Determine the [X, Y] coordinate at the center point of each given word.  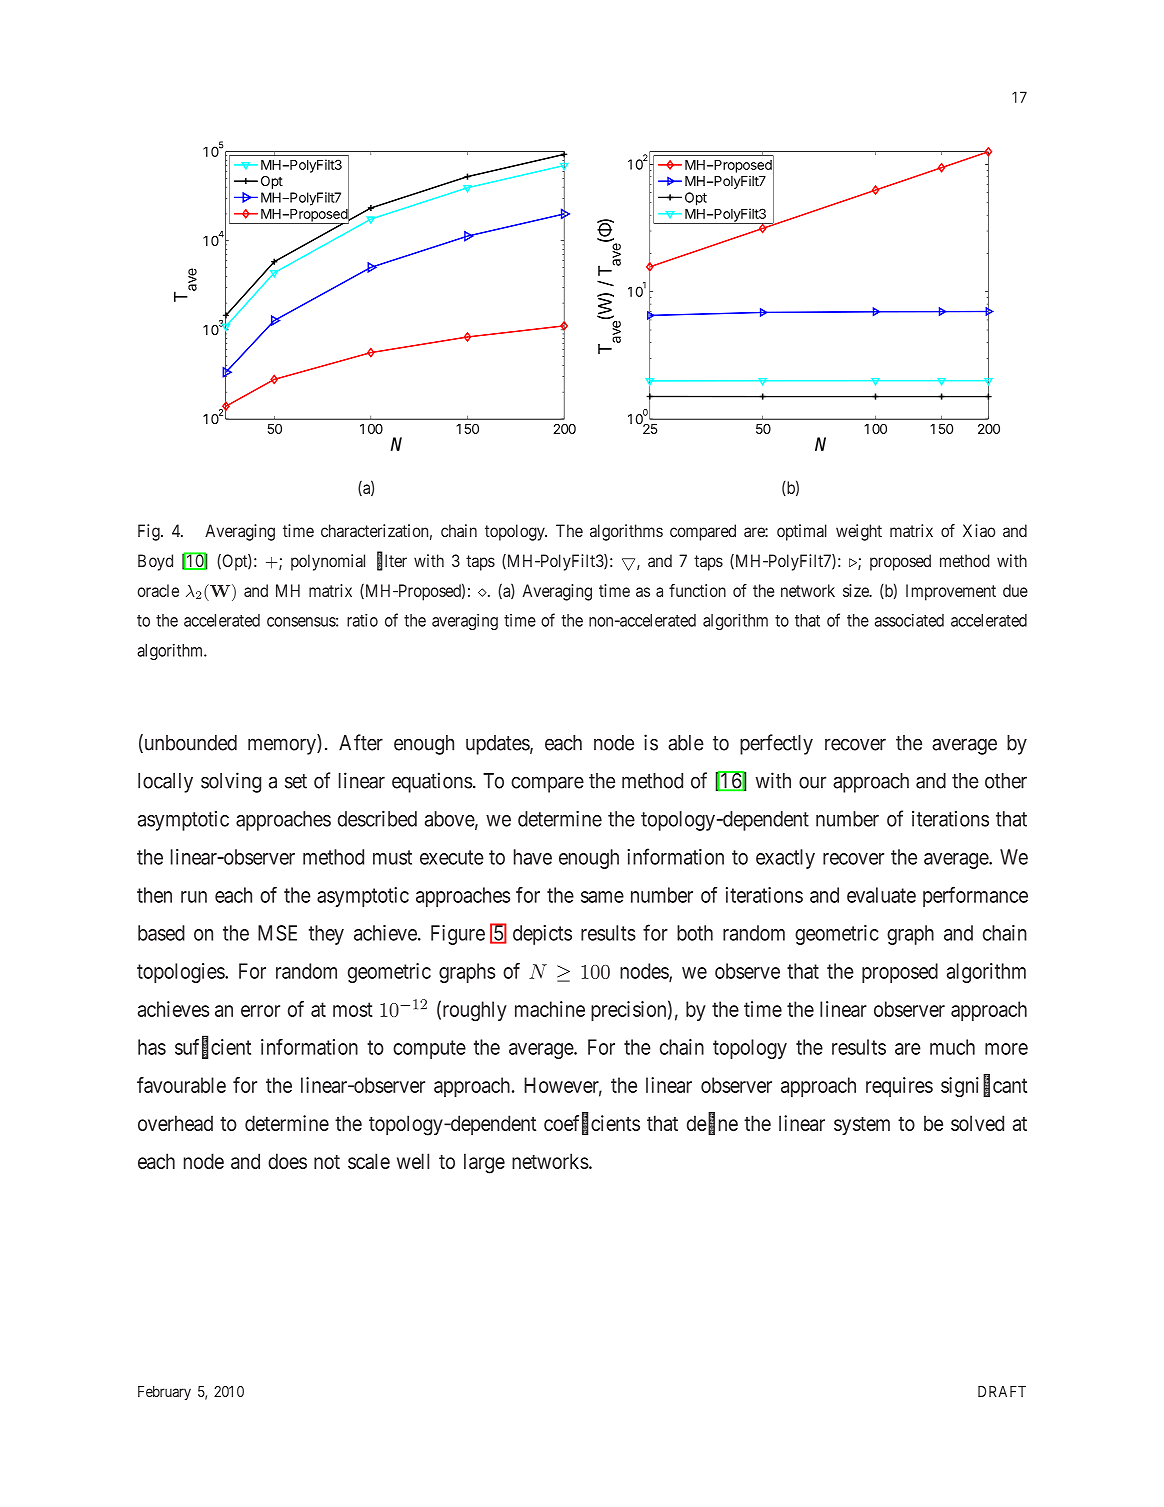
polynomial [328, 562]
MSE [277, 933]
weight [859, 532]
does [287, 1161]
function [697, 590]
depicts [542, 935]
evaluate [881, 895]
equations [432, 782]
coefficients [592, 1124]
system [862, 1125]
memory [283, 746]
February [164, 1393]
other [1006, 781]
